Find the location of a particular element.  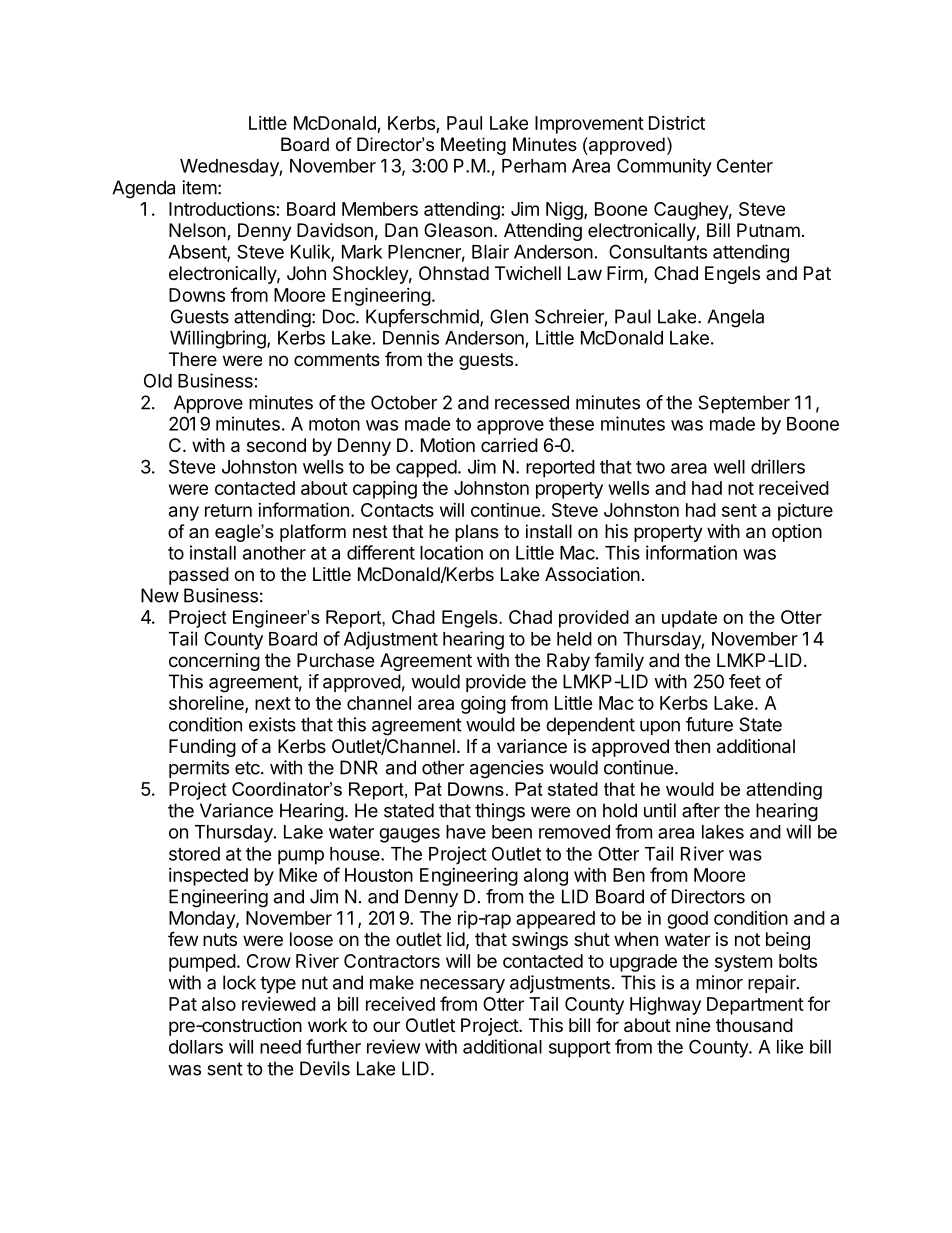

passed is located at coordinates (199, 576).
